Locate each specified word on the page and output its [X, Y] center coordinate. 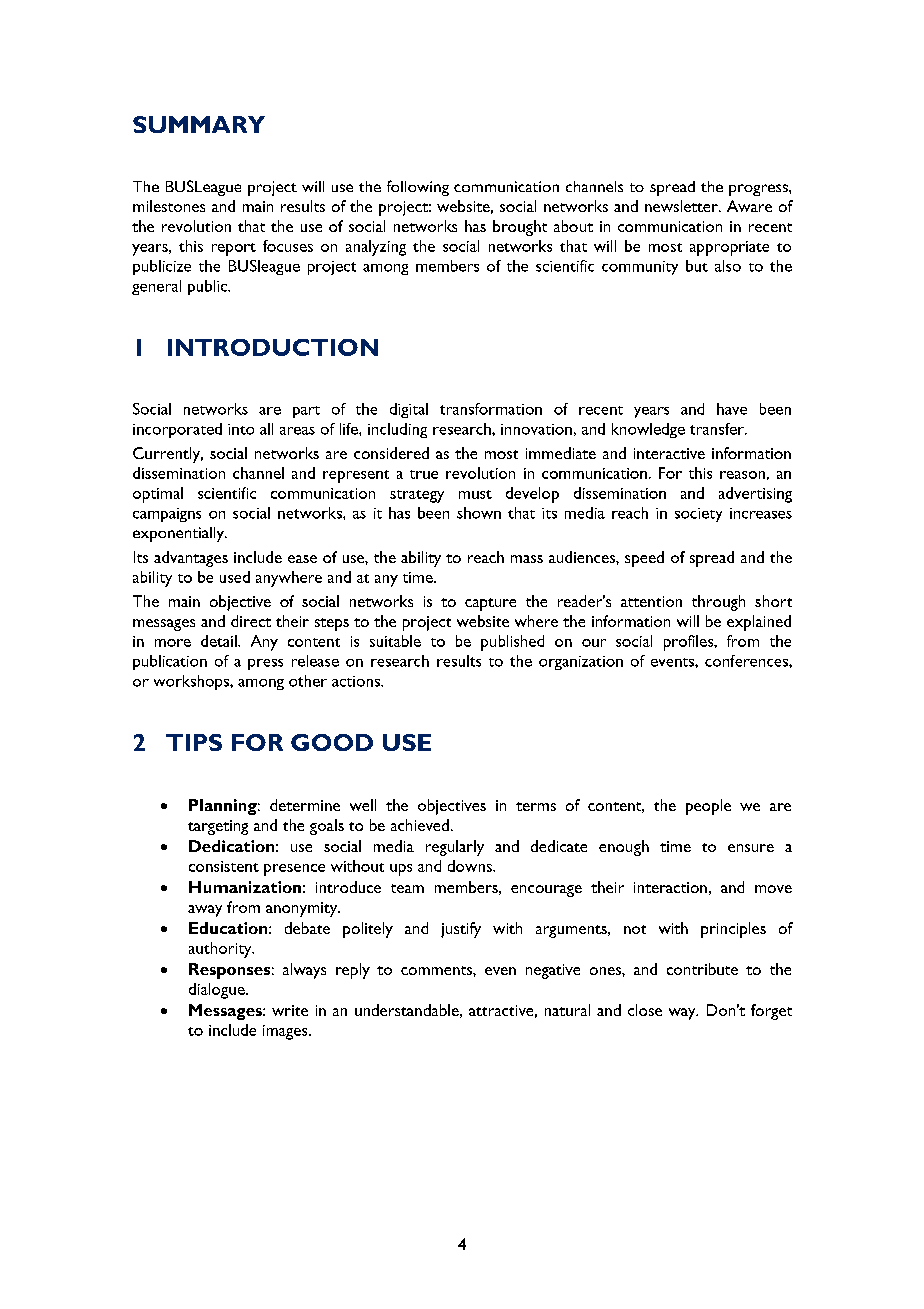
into [241, 429]
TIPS [194, 742]
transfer [718, 429]
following [418, 188]
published [512, 643]
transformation [491, 409]
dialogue [218, 991]
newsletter [682, 206]
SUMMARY [199, 124]
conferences [747, 661]
